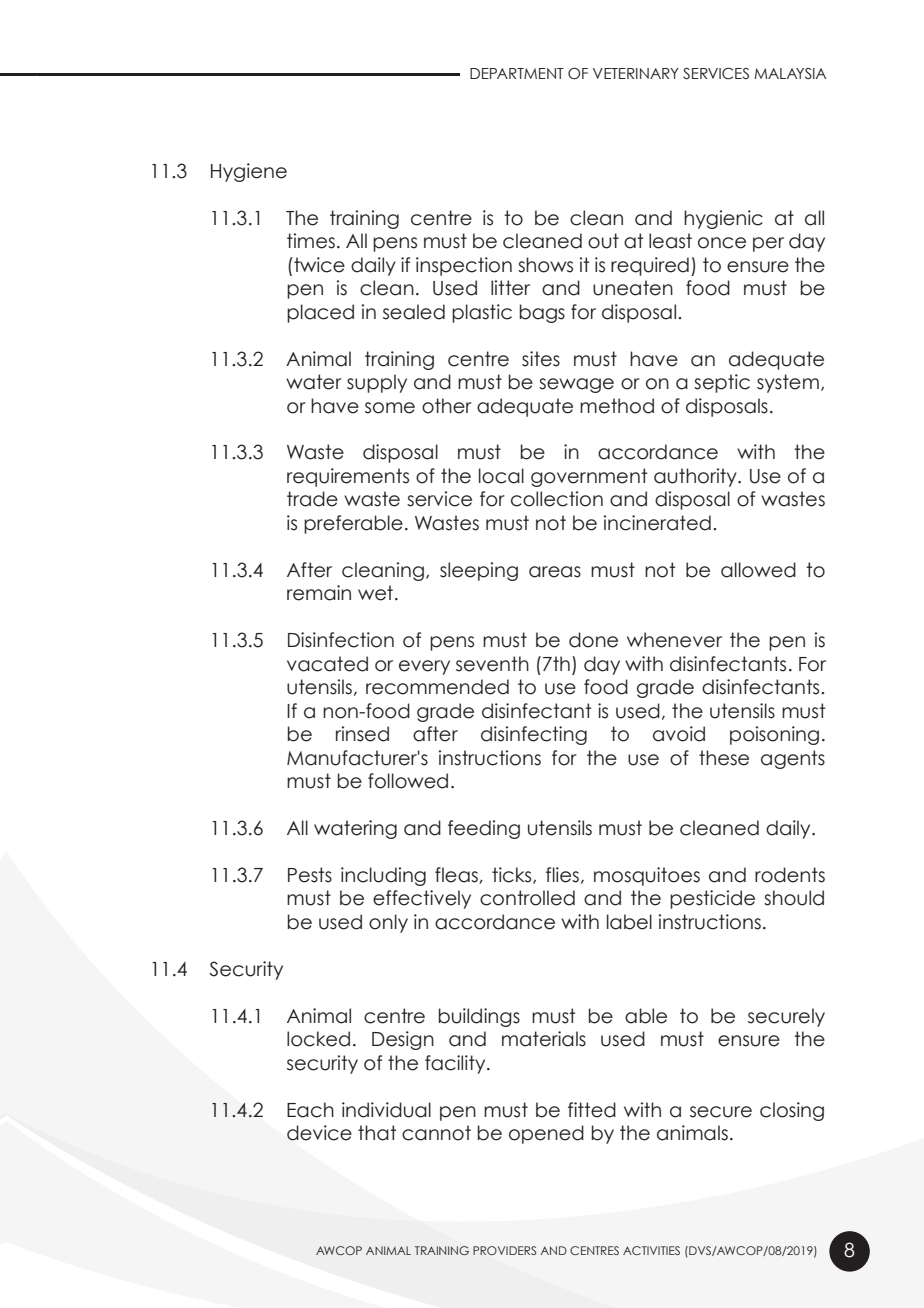  I want to click on whenever, so click(674, 640).
